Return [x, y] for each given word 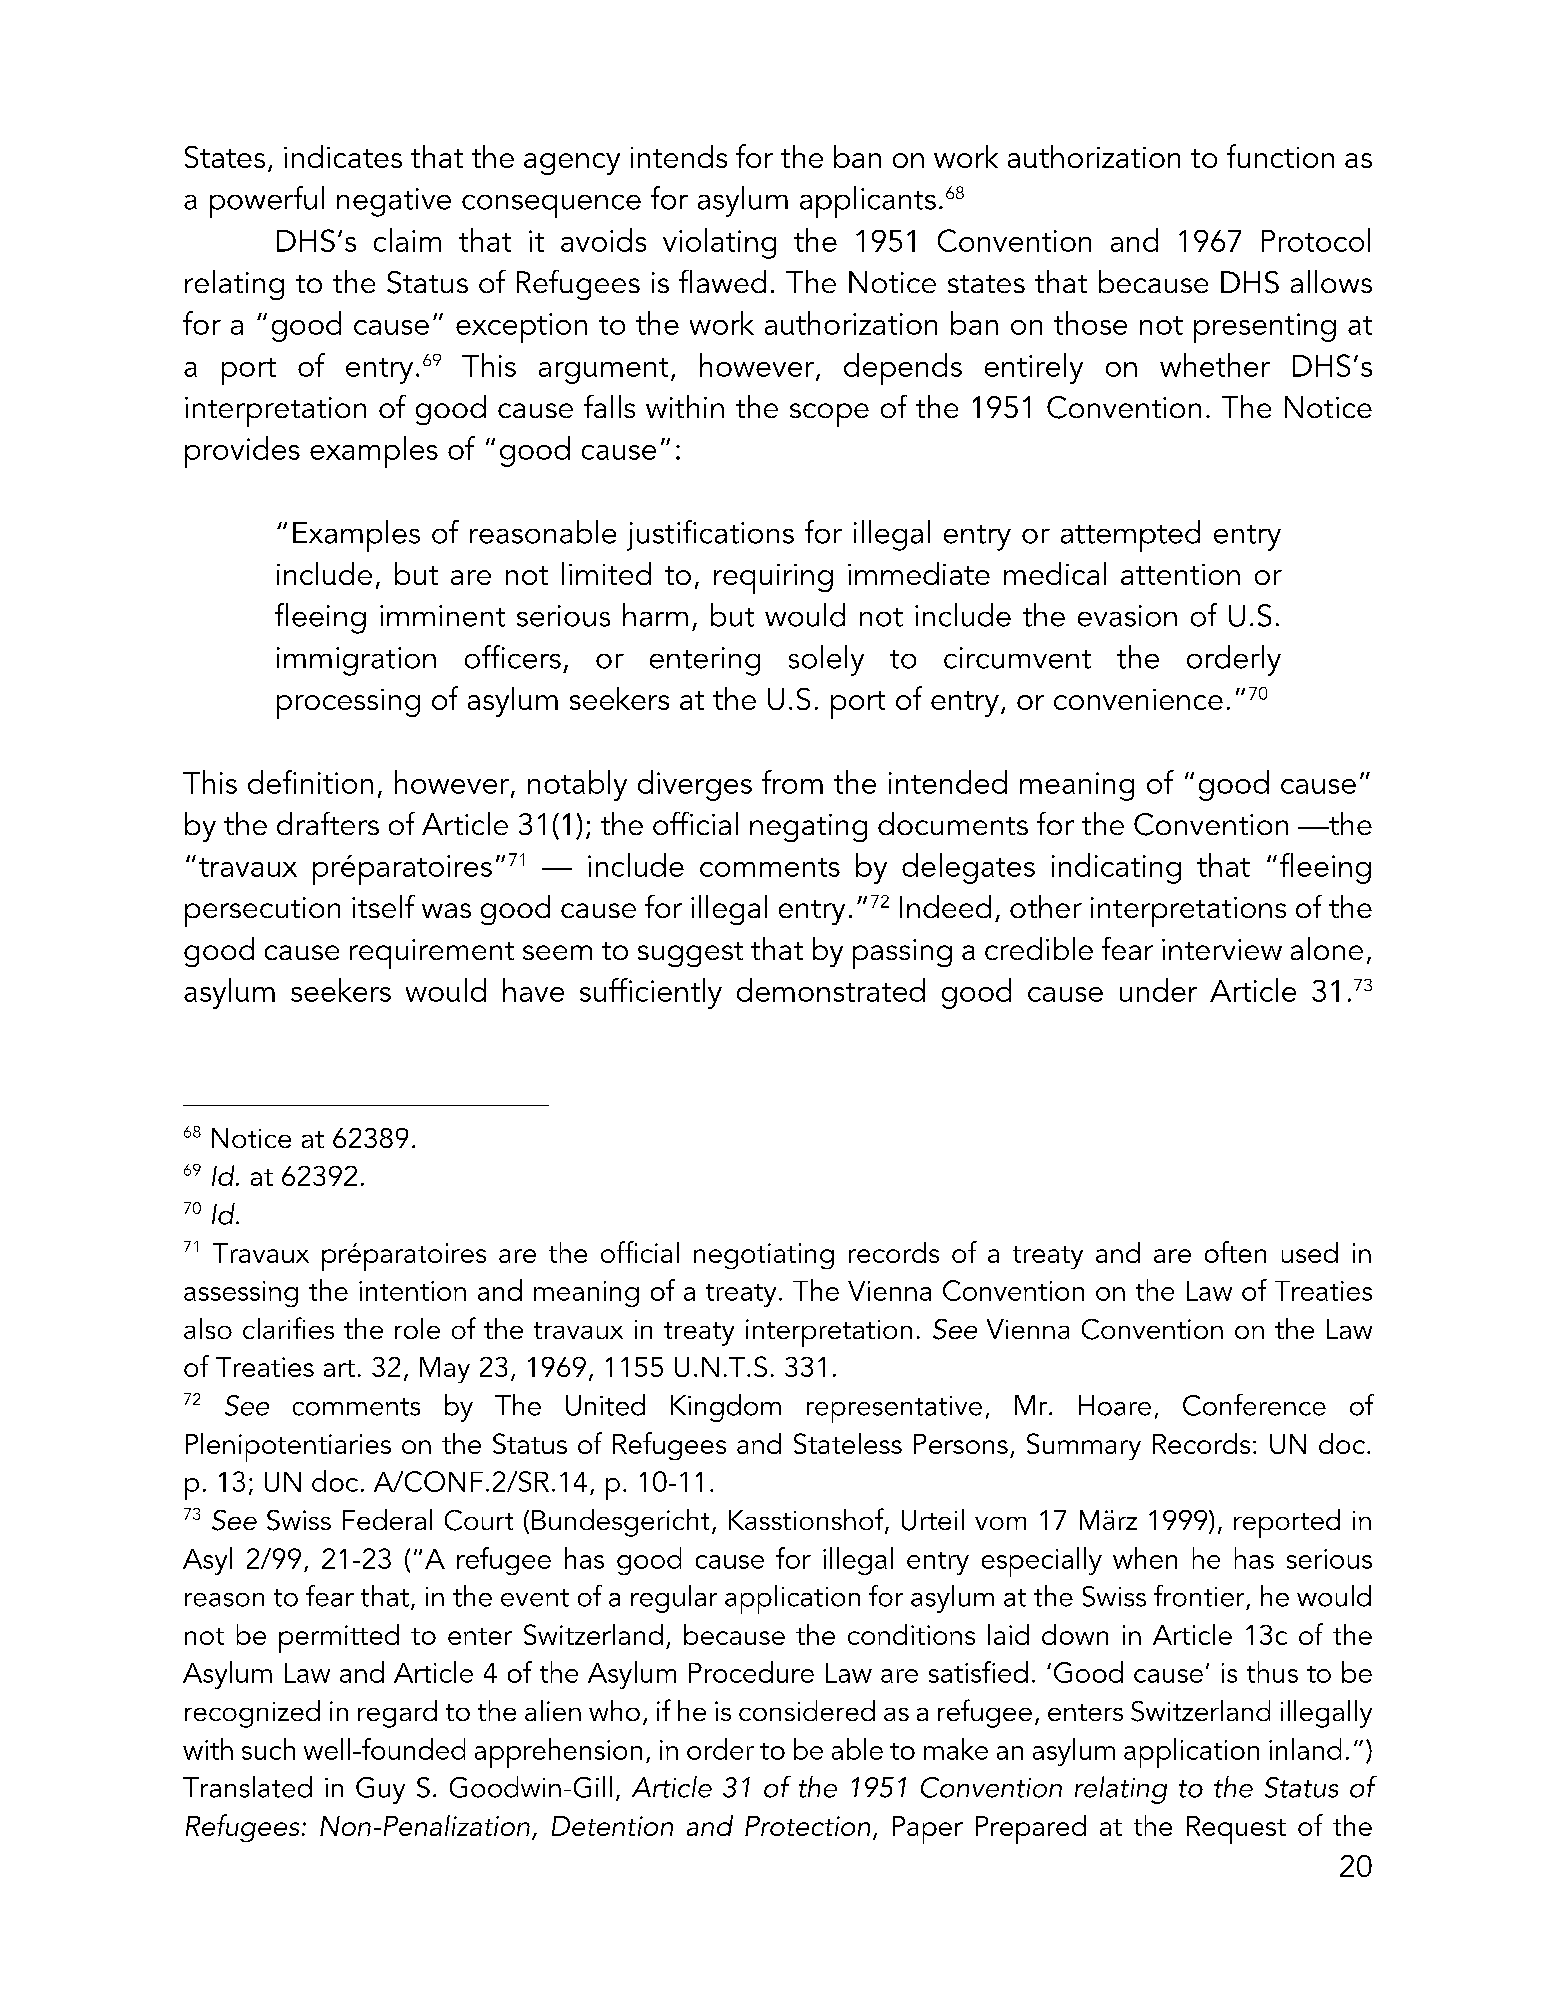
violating [719, 243]
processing [348, 704]
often [1235, 1252]
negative [394, 202]
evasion [1127, 616]
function [1280, 156]
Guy [380, 1790]
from [792, 782]
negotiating [764, 1256]
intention [412, 1291]
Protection [807, 1826]
